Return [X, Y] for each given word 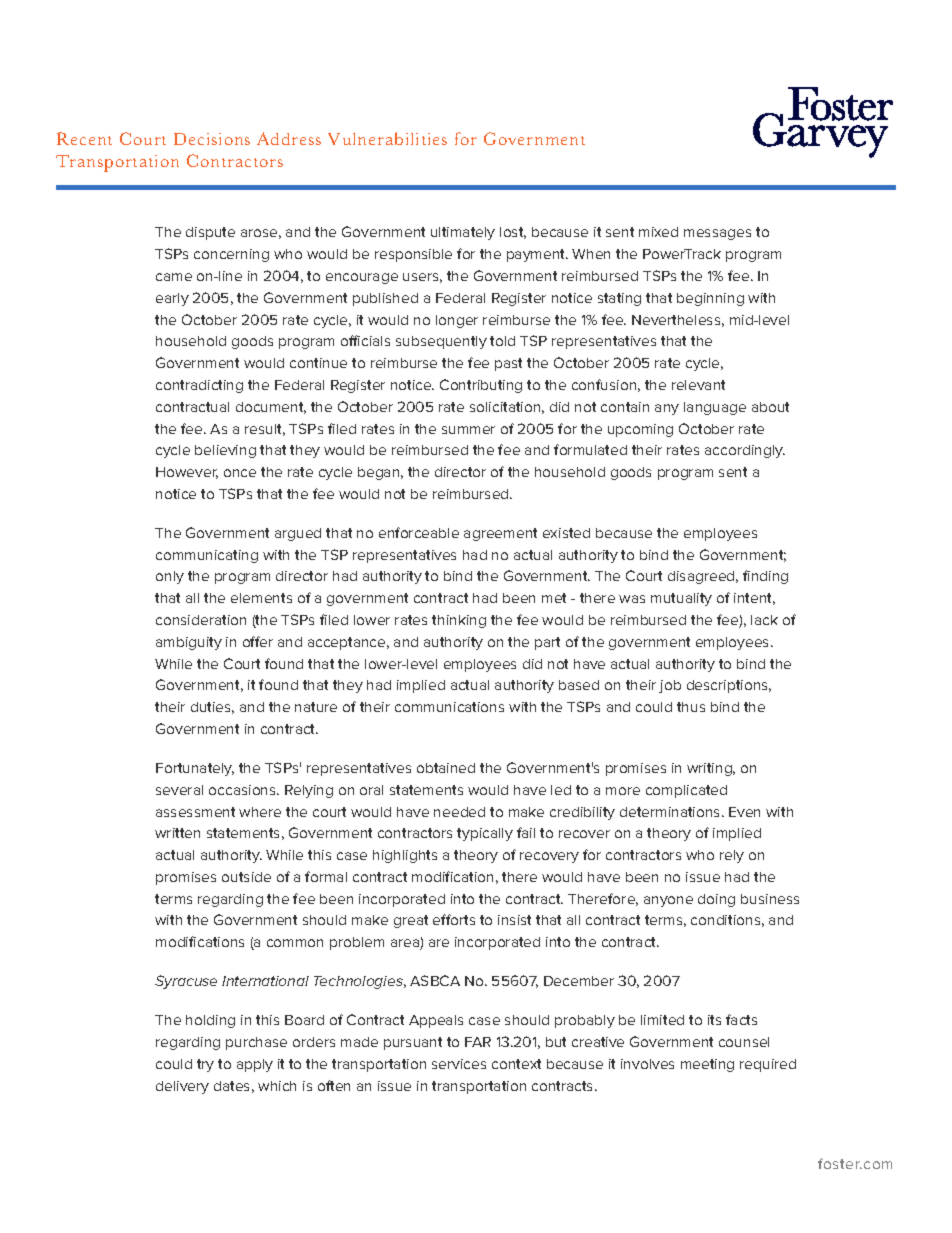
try [205, 1065]
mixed [658, 232]
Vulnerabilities [387, 138]
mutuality [681, 599]
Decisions [212, 139]
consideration [201, 620]
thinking [459, 621]
